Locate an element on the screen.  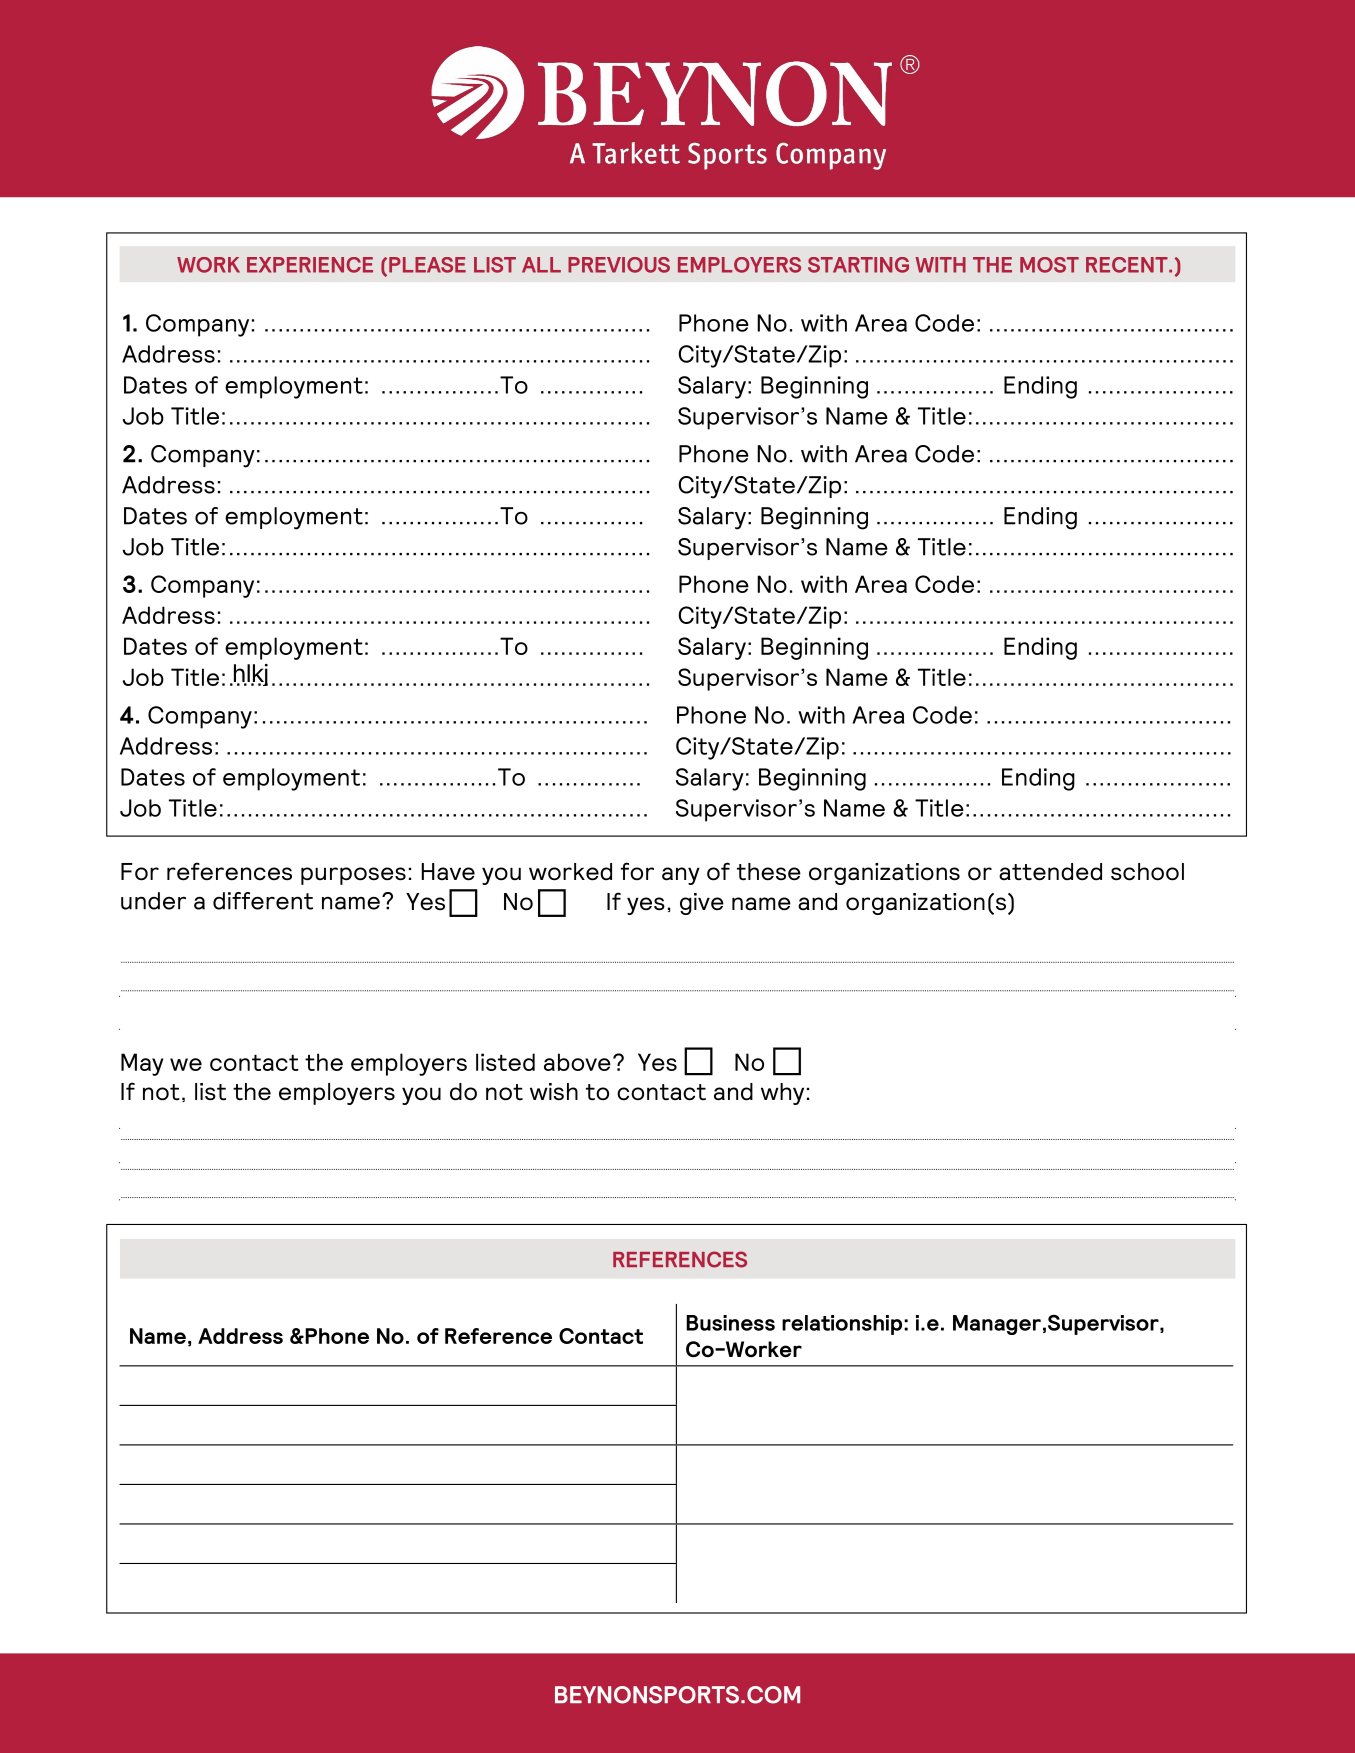
EXPERIENCE is located at coordinates (310, 265).
